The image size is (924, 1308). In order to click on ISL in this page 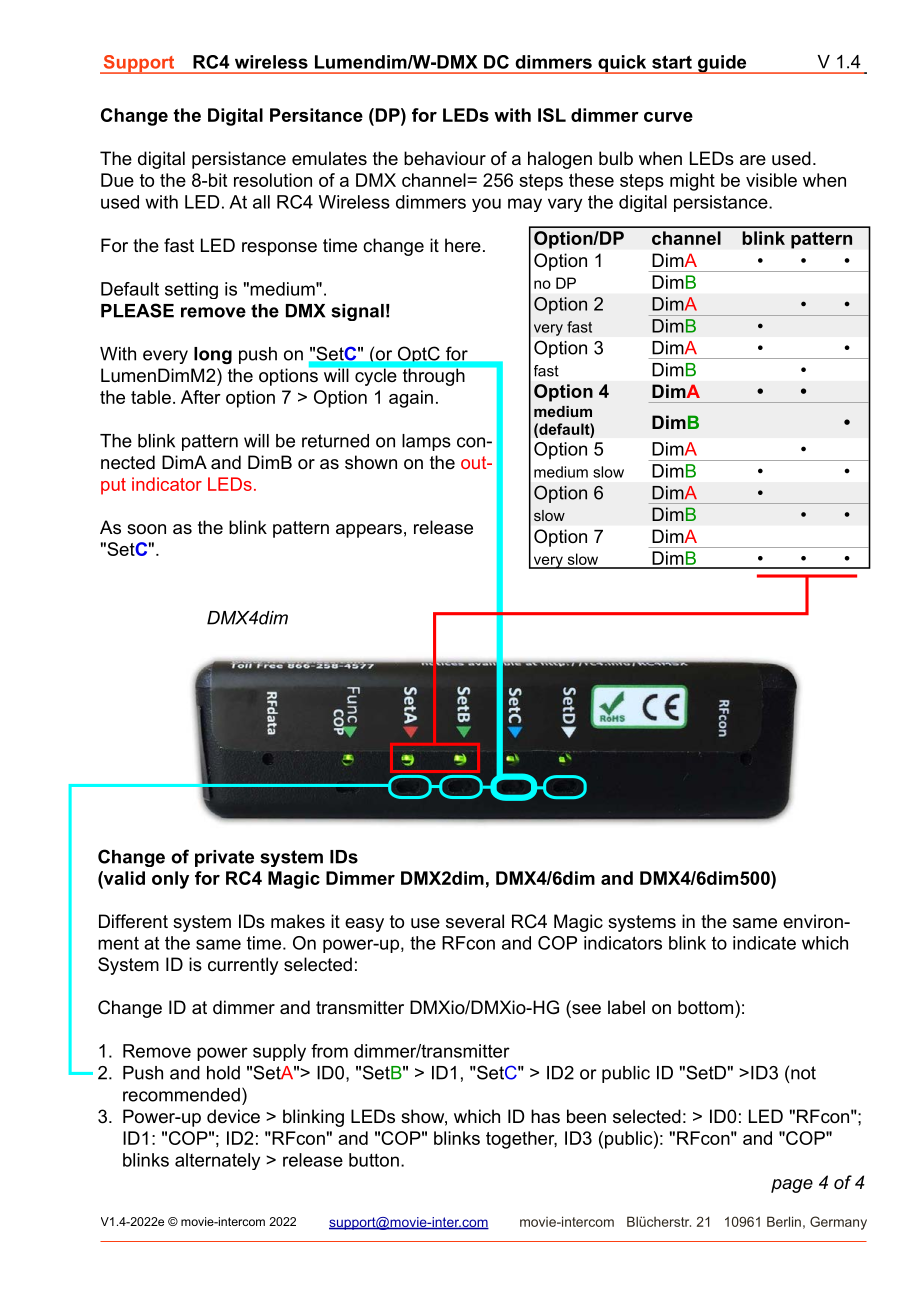, I will do `click(552, 115)`.
